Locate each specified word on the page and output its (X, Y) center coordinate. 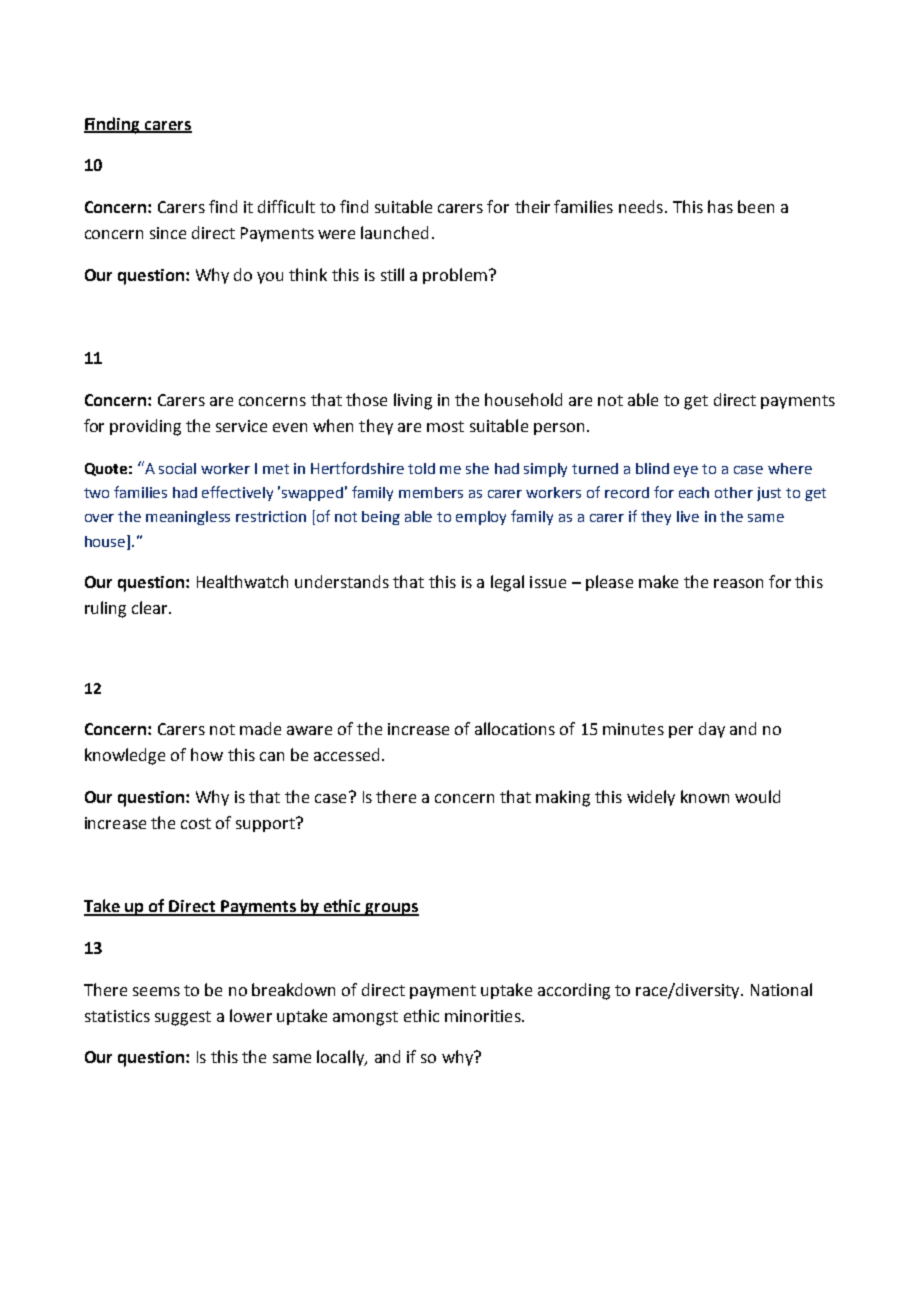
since (168, 233)
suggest (183, 1018)
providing (145, 427)
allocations (515, 728)
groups (391, 909)
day (712, 730)
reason (738, 583)
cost (196, 823)
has (720, 206)
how (207, 754)
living (413, 401)
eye (686, 471)
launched (394, 232)
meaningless (188, 518)
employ (481, 518)
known (705, 796)
